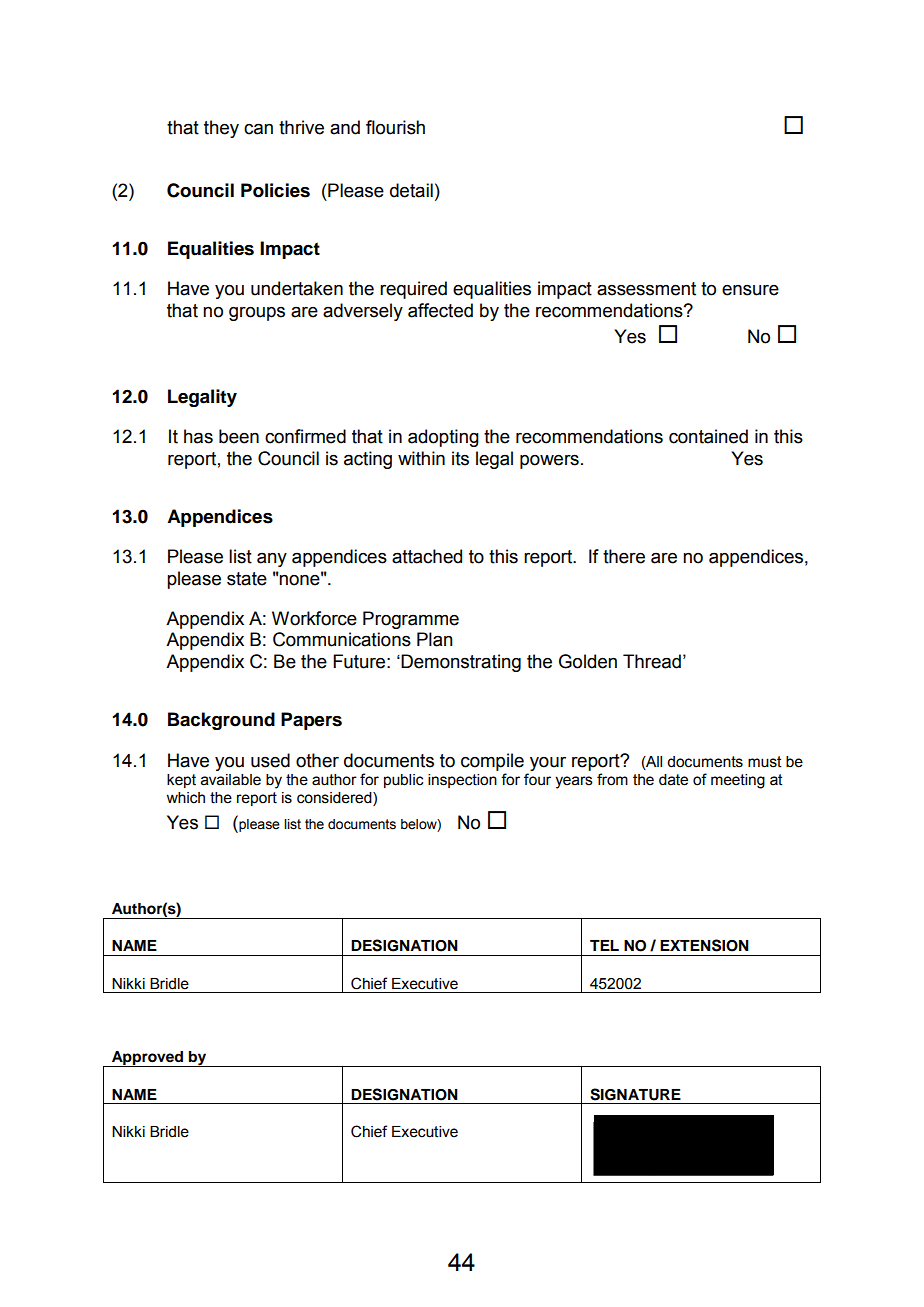 Image resolution: width=924 pixels, height=1307 pixels. Describe the element at coordinates (147, 1059) in the screenshot. I see `Approved` at that location.
